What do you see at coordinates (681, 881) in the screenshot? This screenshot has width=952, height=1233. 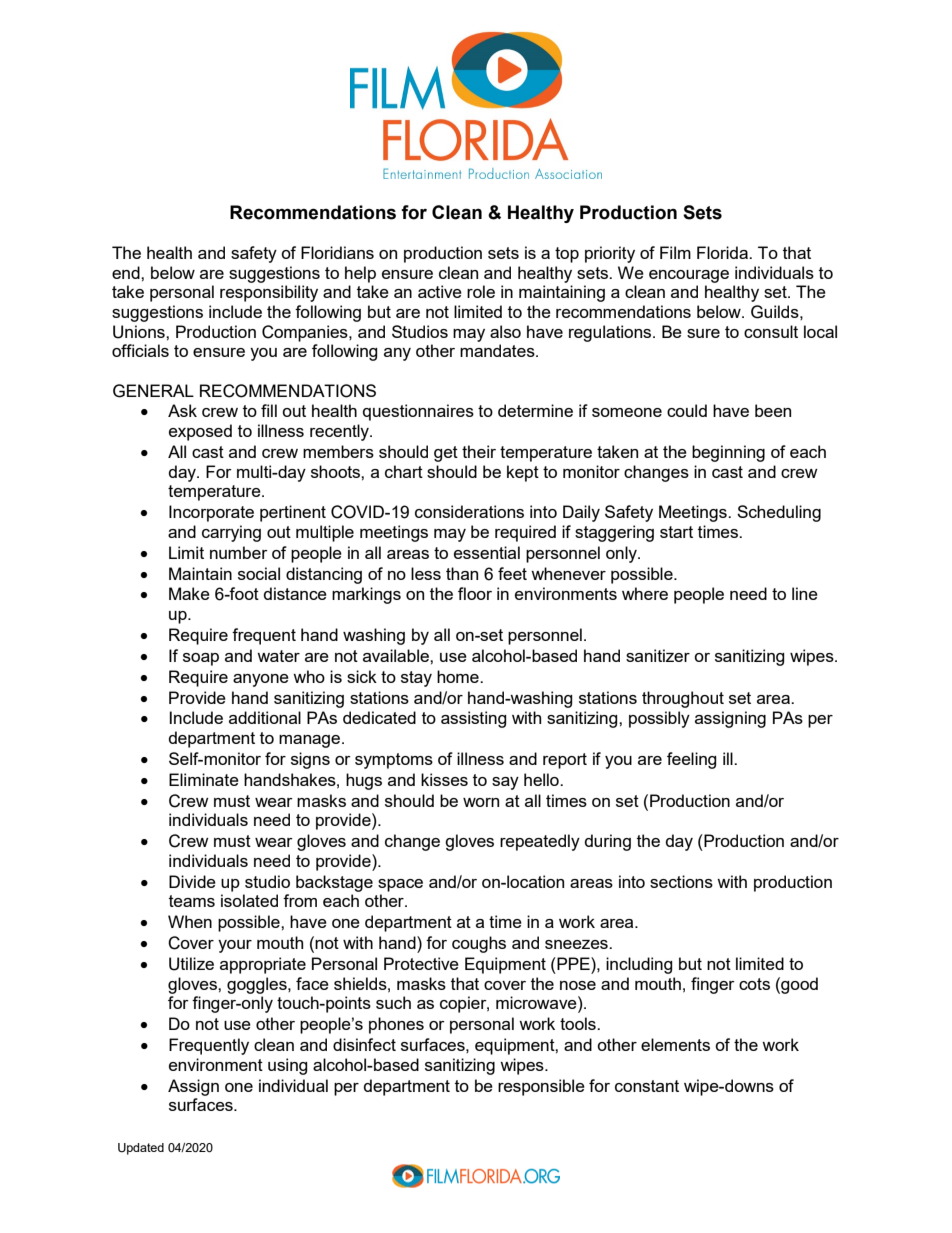 I see `sections` at bounding box center [681, 881].
